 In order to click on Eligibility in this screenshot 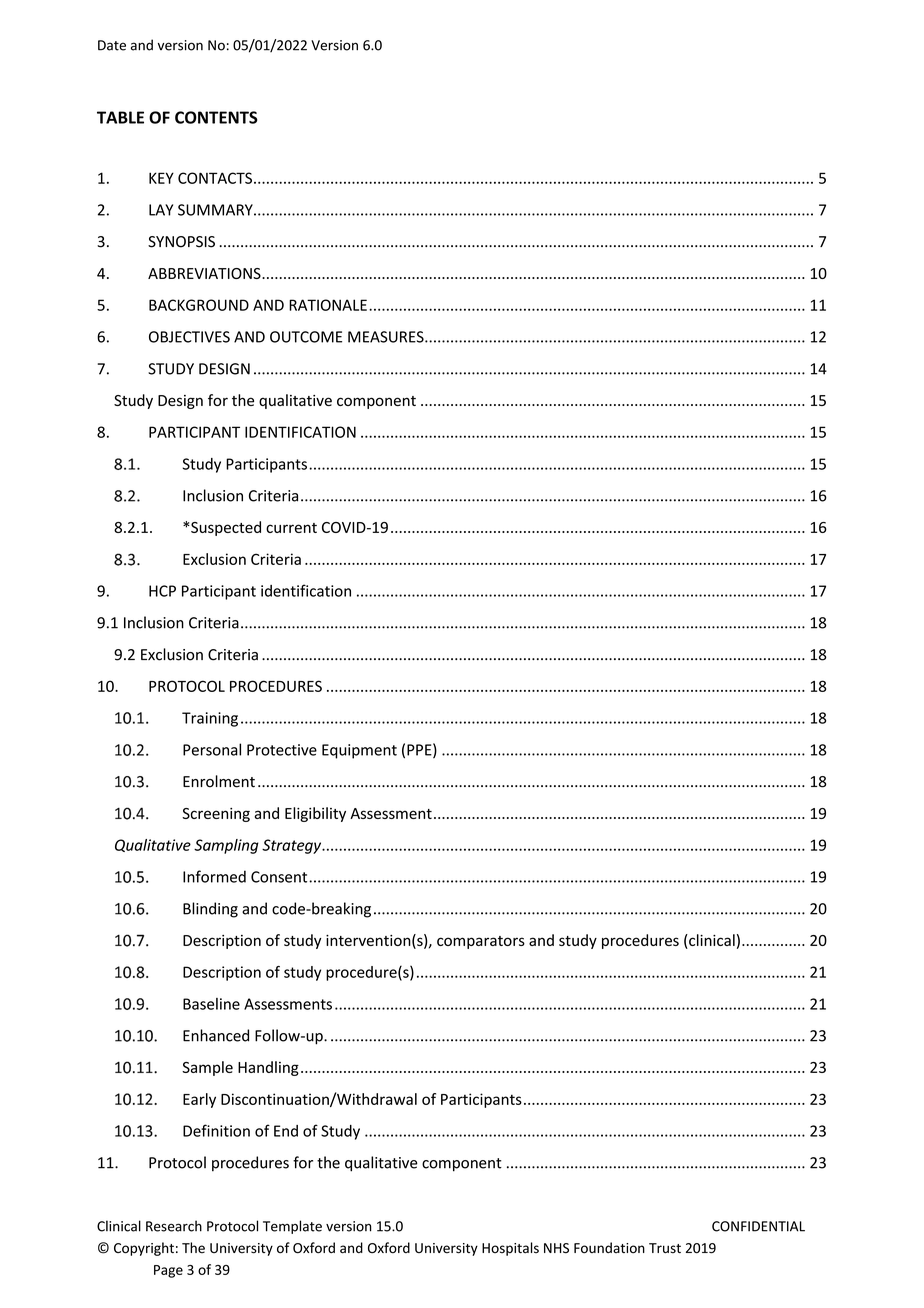, I will do `click(315, 814)`.
